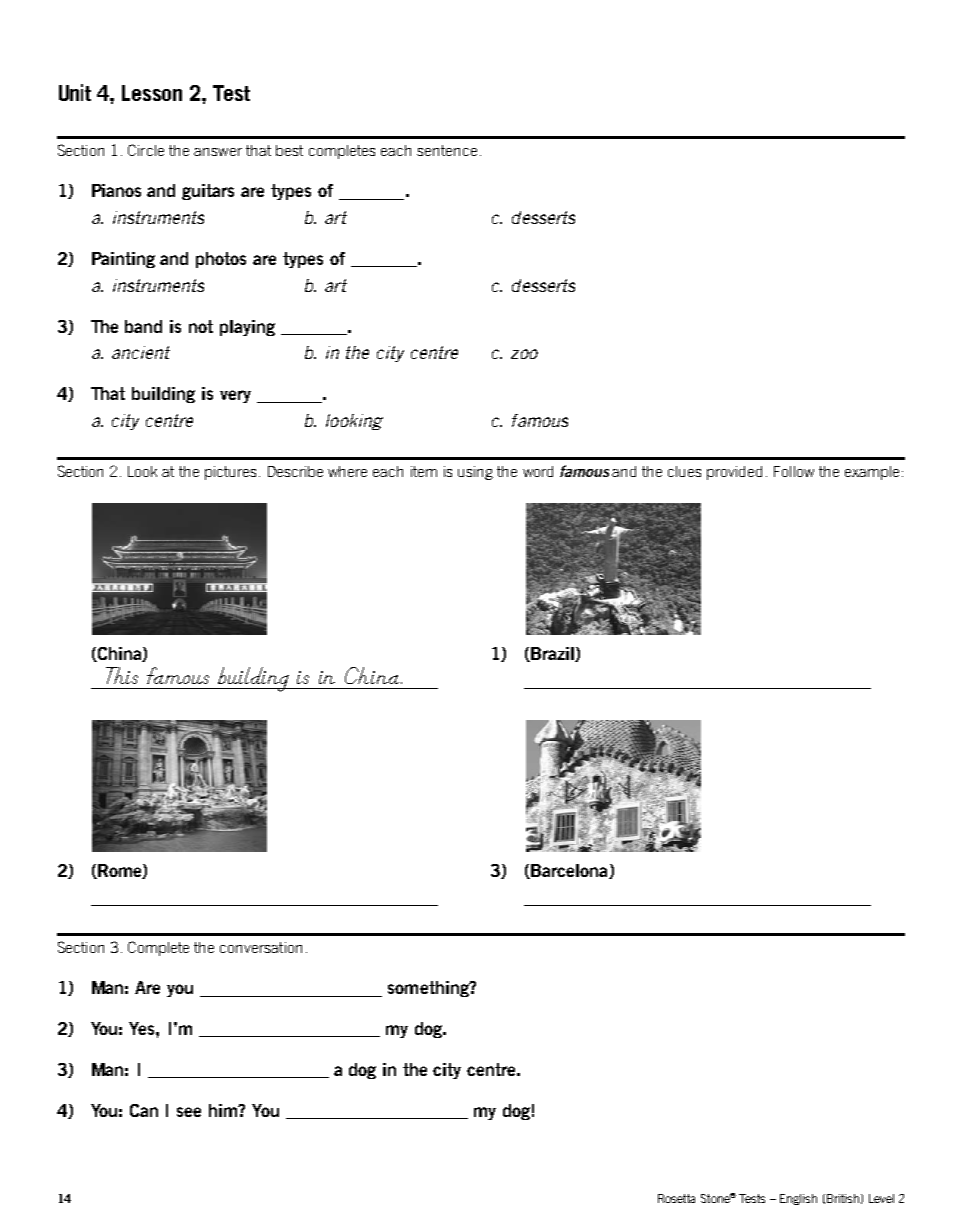  What do you see at coordinates (230, 473) in the page?
I see `pictures` at bounding box center [230, 473].
